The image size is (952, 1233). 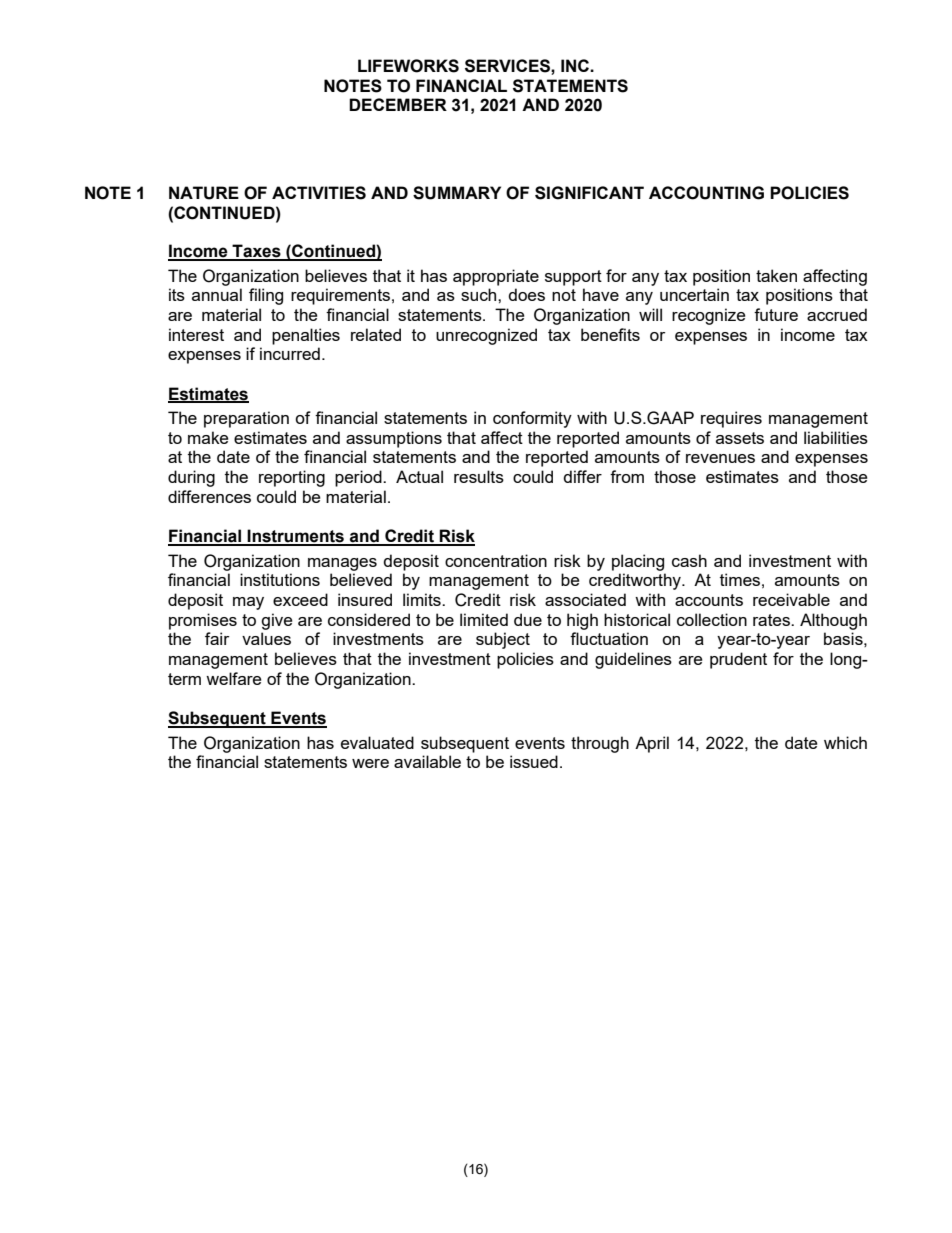 What do you see at coordinates (772, 620) in the page?
I see `rates` at bounding box center [772, 620].
